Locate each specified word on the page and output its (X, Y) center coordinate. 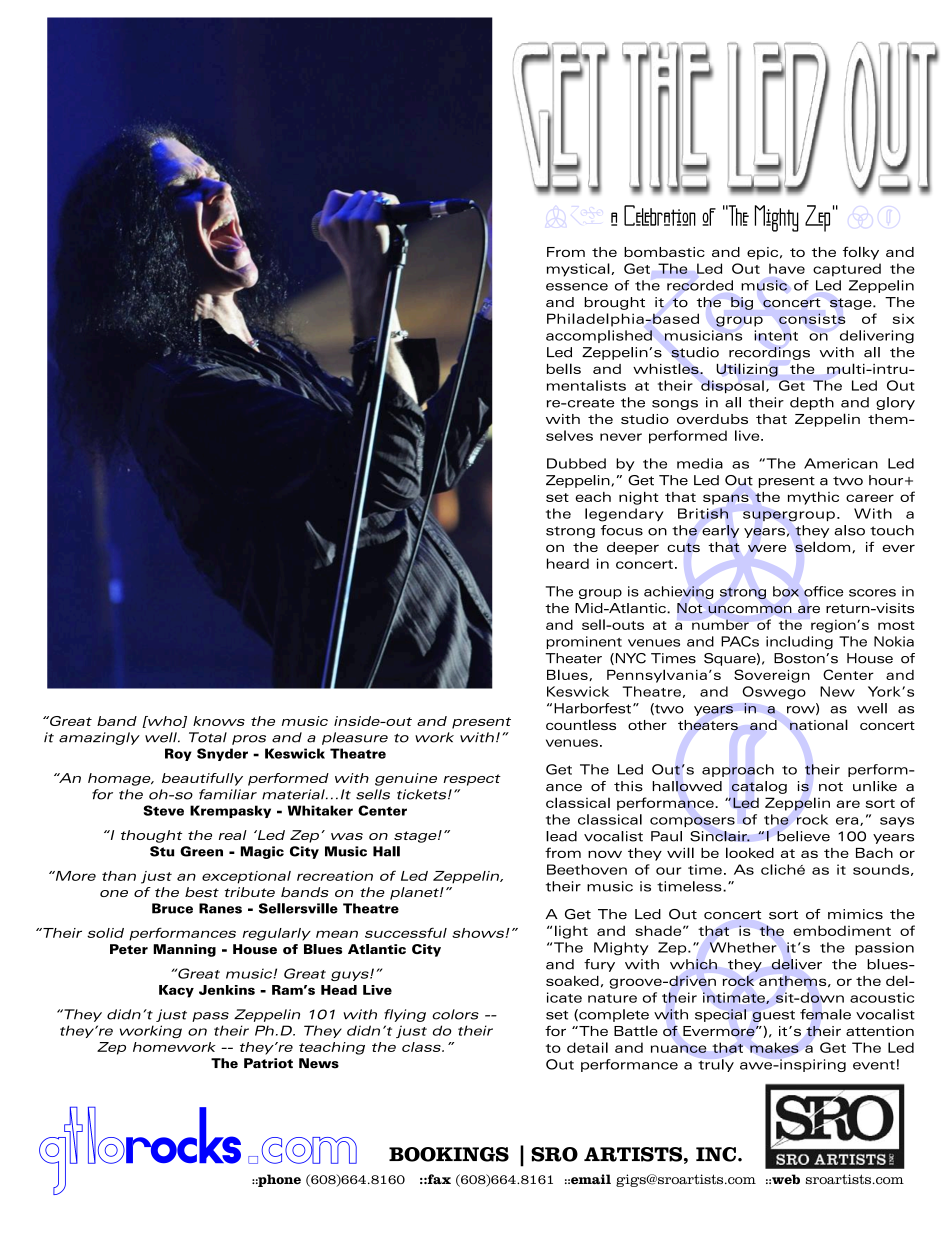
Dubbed (576, 463)
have (787, 268)
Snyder (222, 754)
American (841, 463)
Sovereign (772, 676)
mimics (855, 914)
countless (581, 724)
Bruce (172, 908)
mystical (579, 270)
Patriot (268, 1063)
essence (577, 287)
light (571, 932)
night (639, 498)
